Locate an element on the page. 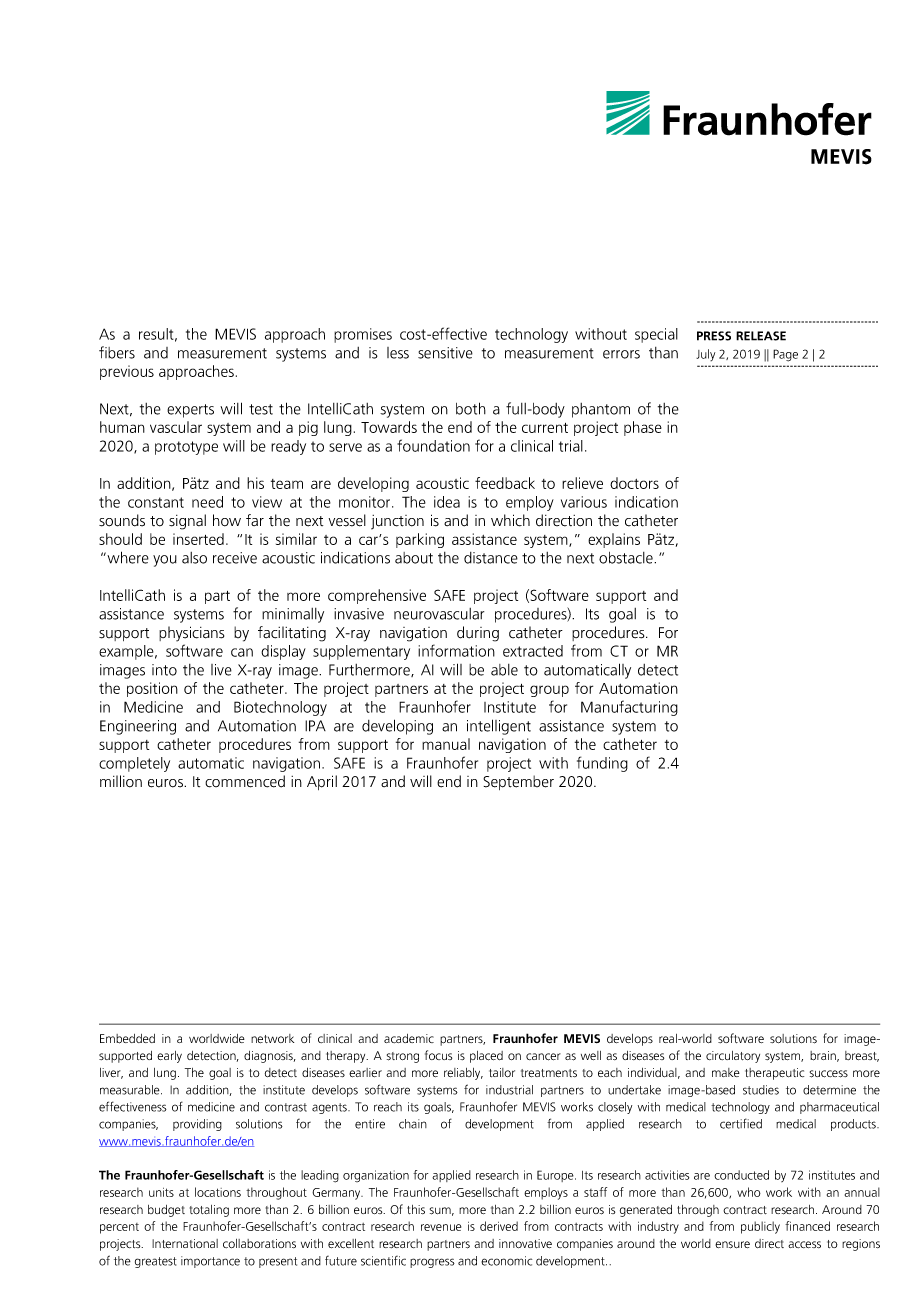 Image resolution: width=924 pixels, height=1308 pixels. sensitive is located at coordinates (445, 353).
